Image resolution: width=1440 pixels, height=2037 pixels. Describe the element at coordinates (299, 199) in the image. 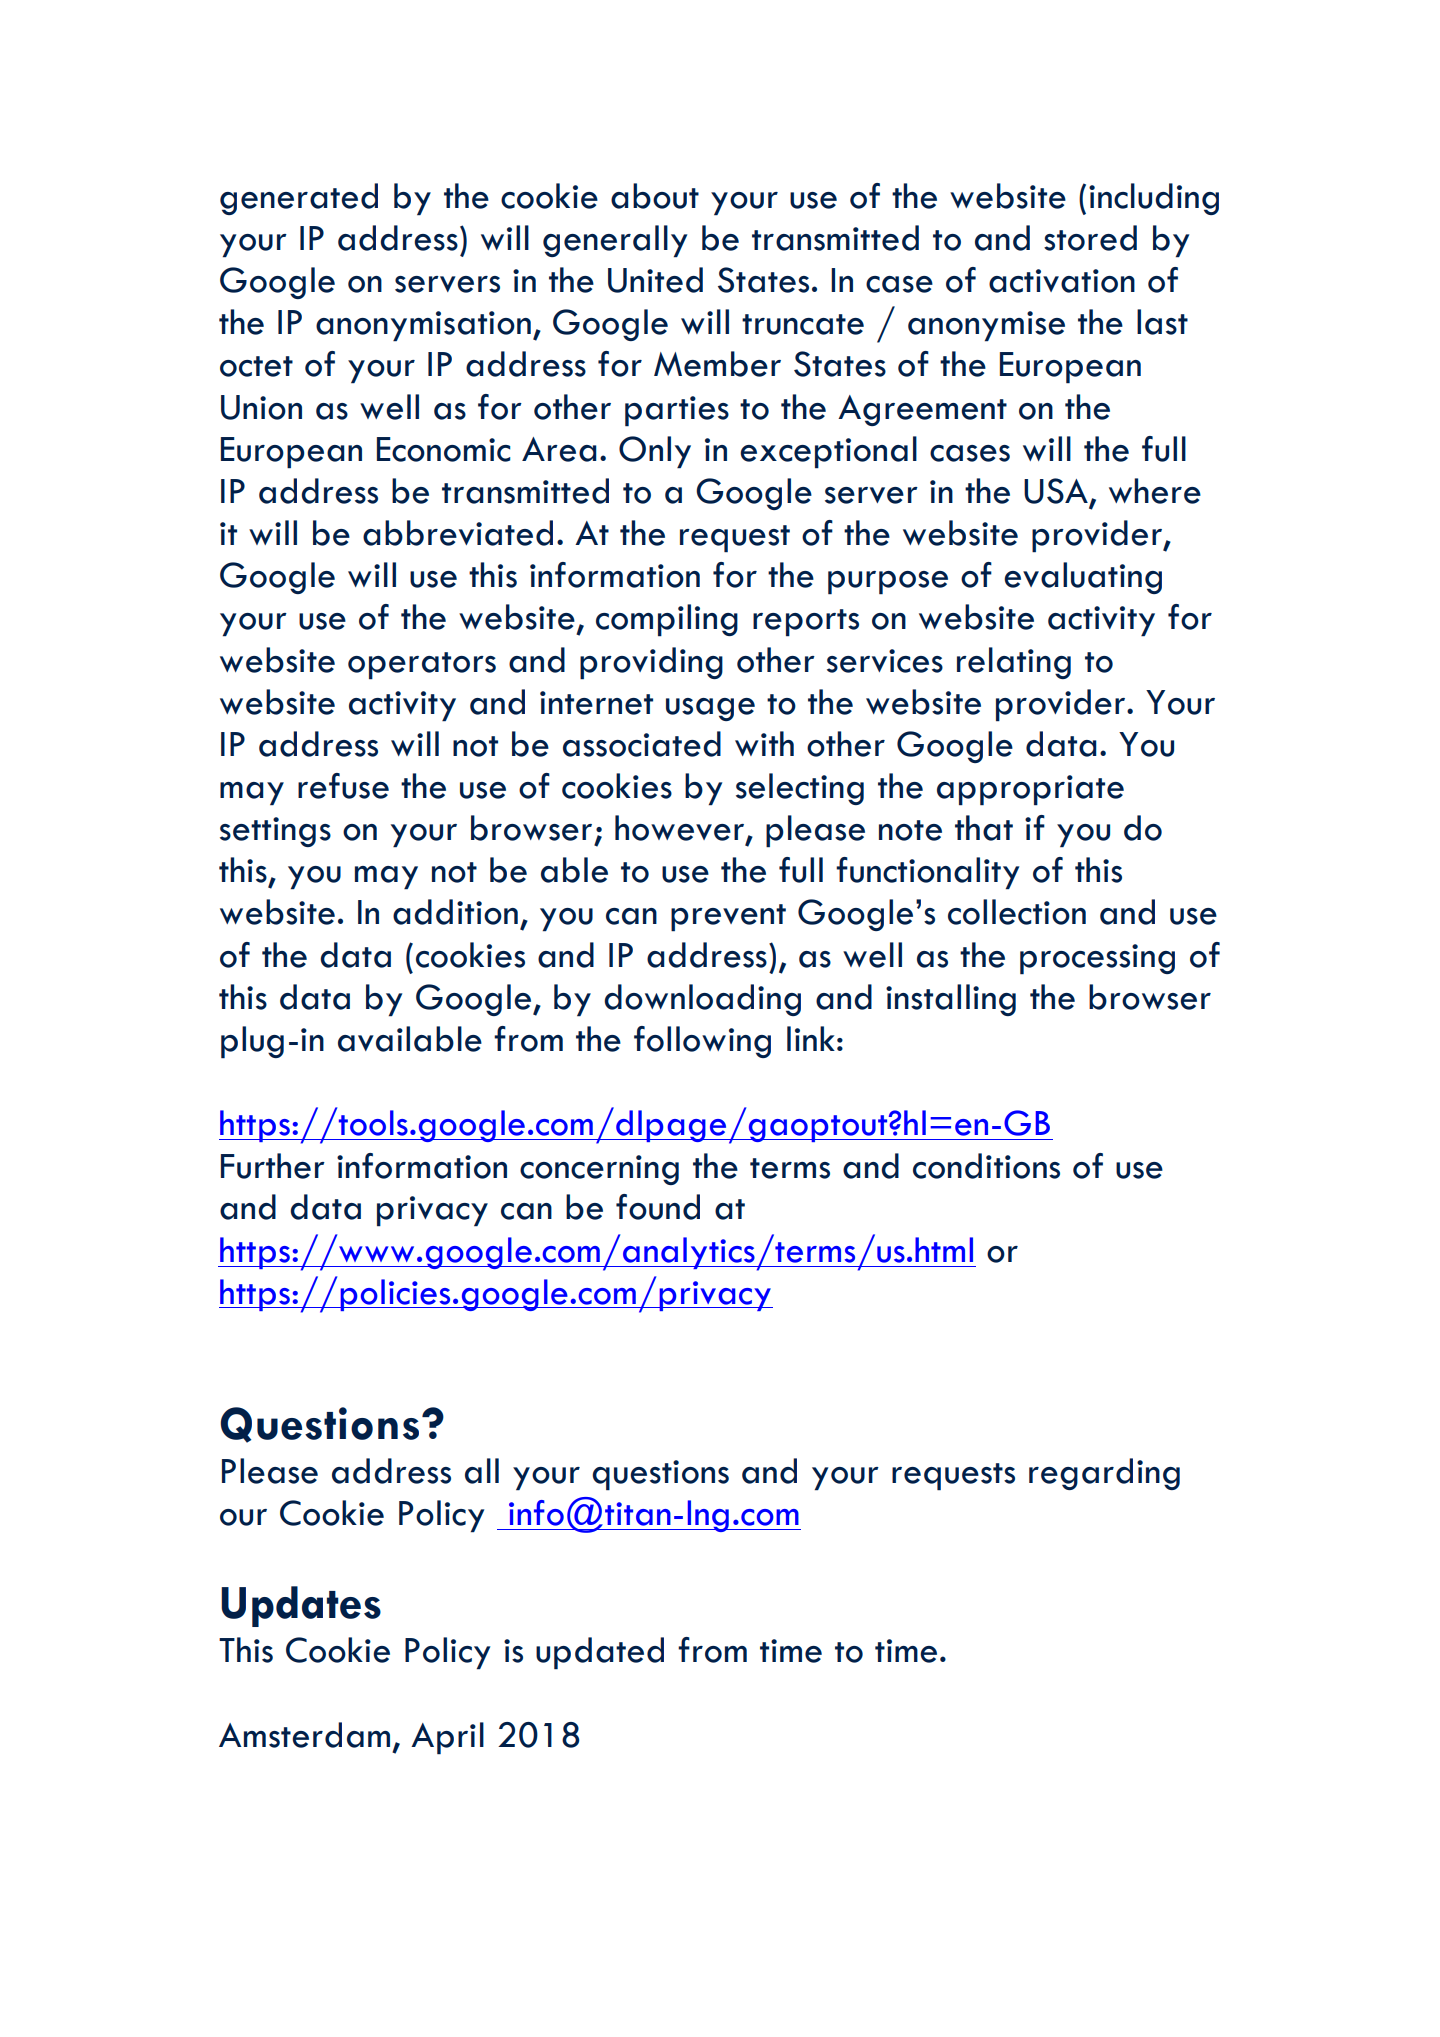

I see `generated` at that location.
